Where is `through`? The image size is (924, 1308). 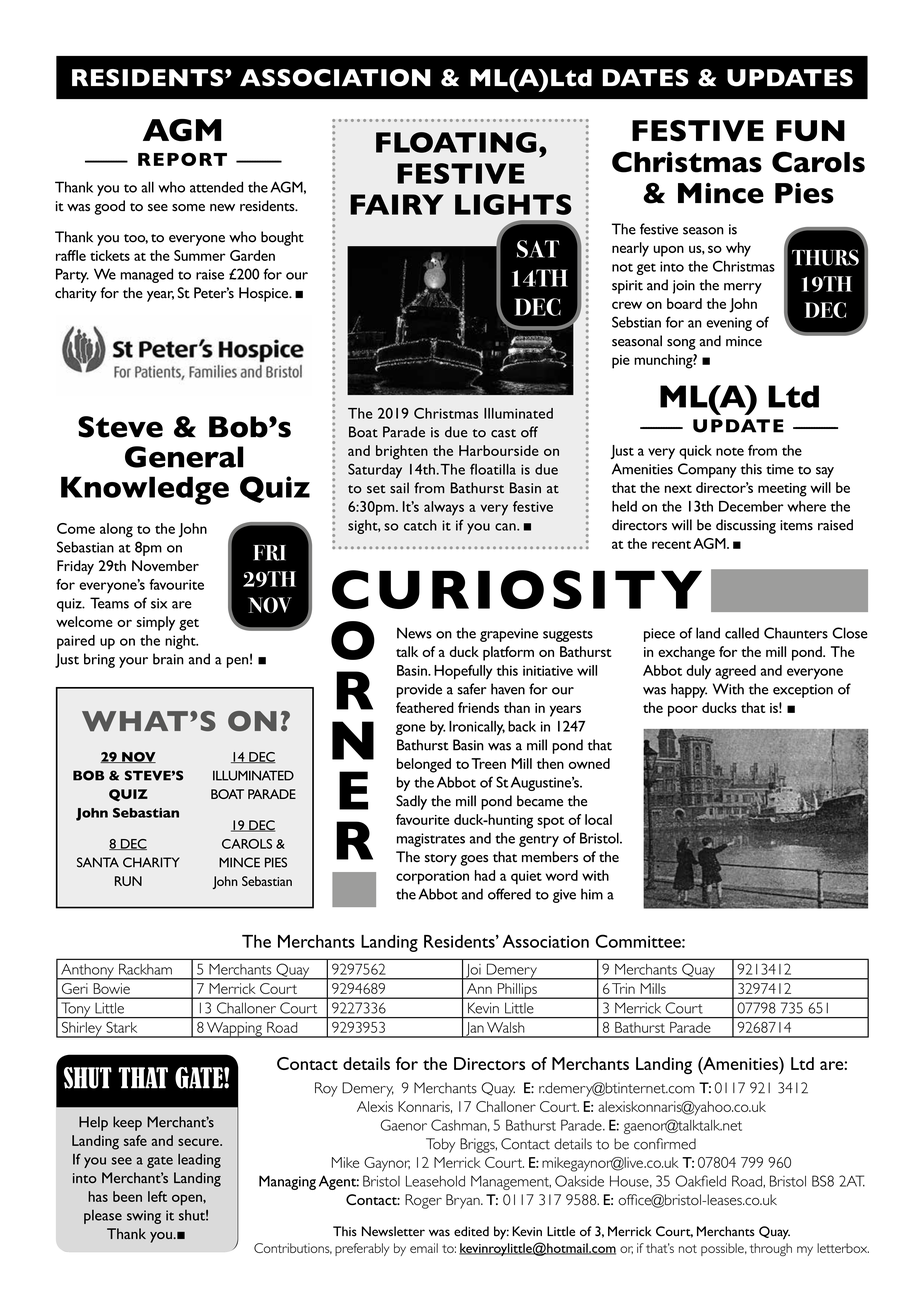 through is located at coordinates (770, 1250).
